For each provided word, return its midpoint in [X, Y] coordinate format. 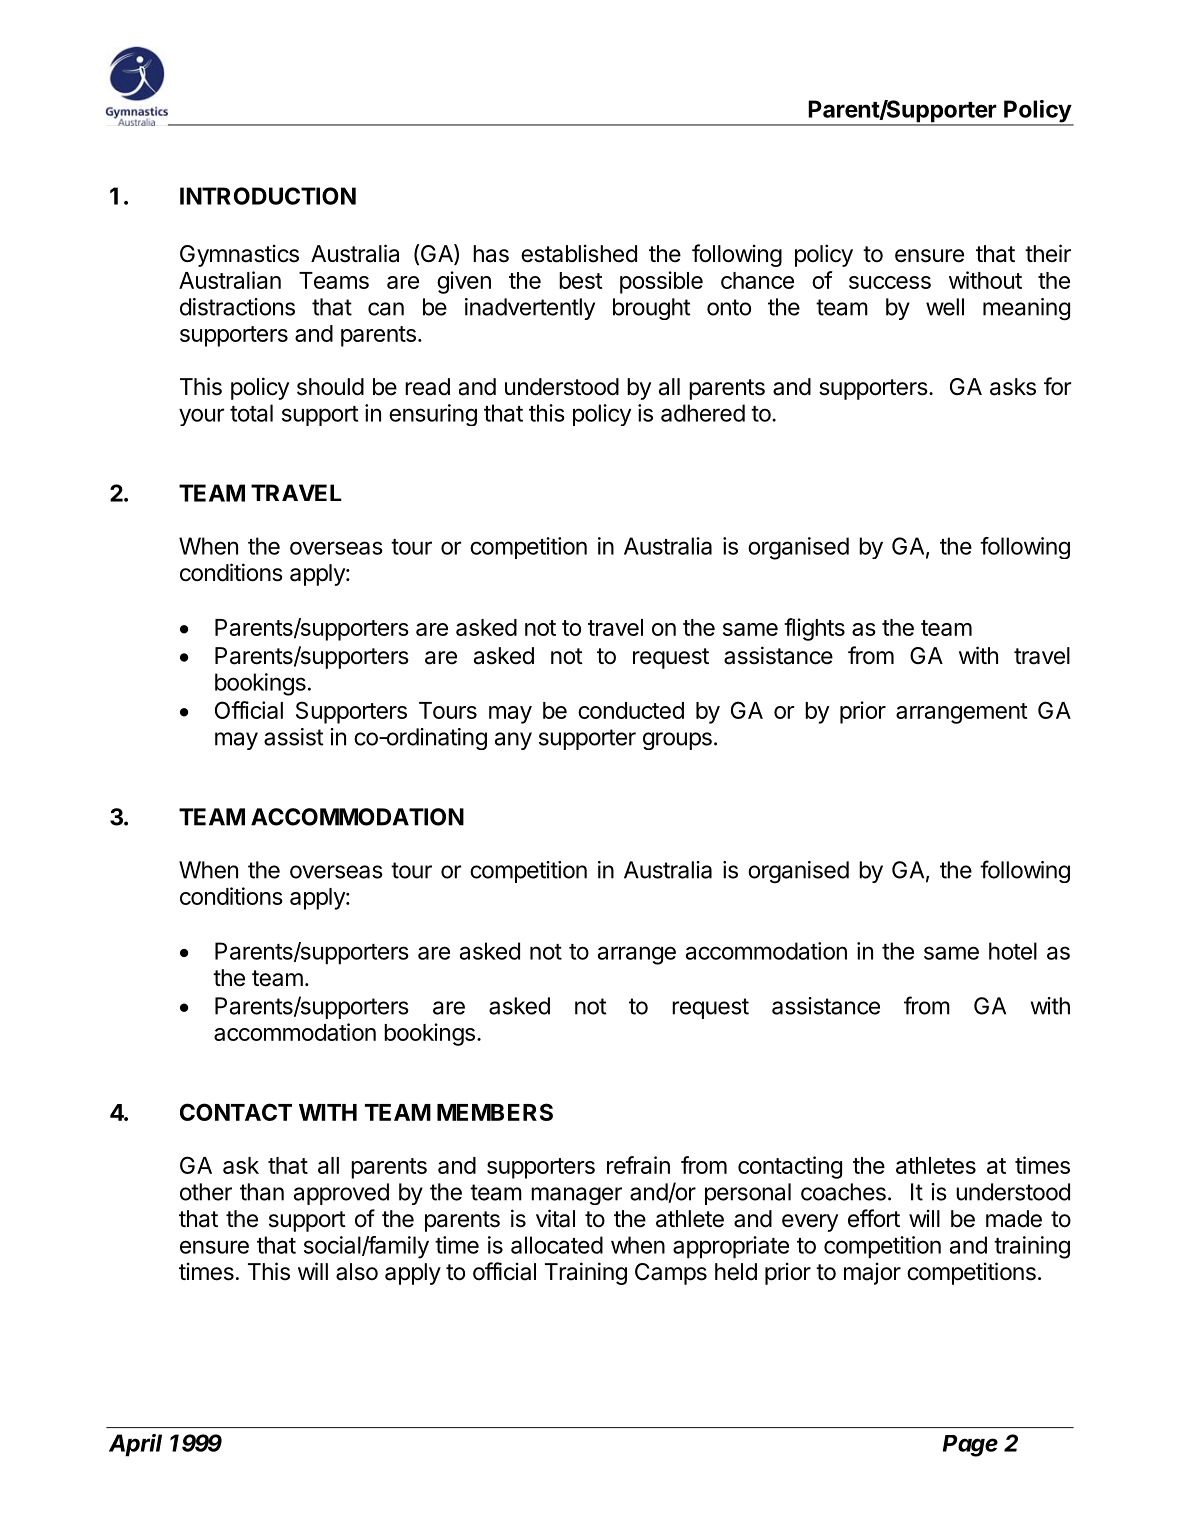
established [579, 253]
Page [970, 1446]
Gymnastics [239, 255]
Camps [671, 1274]
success [890, 282]
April [135, 1445]
